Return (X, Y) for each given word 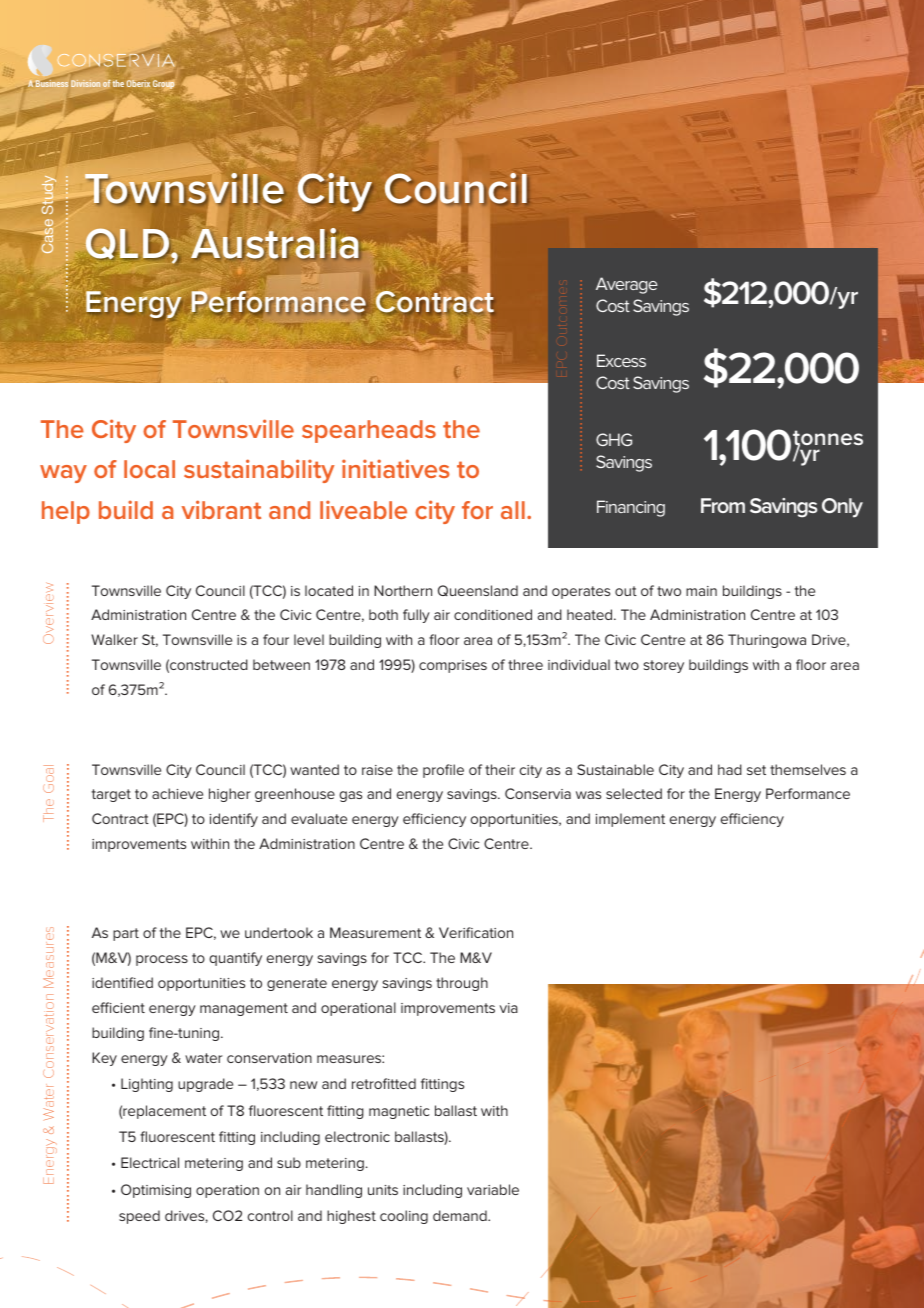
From (723, 505)
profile (443, 771)
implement (630, 820)
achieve (177, 793)
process (162, 960)
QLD (129, 244)
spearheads (369, 431)
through (462, 984)
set (756, 770)
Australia (275, 244)
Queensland (478, 590)
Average (627, 285)
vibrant (221, 509)
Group (164, 85)
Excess (621, 360)
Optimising (156, 1191)
